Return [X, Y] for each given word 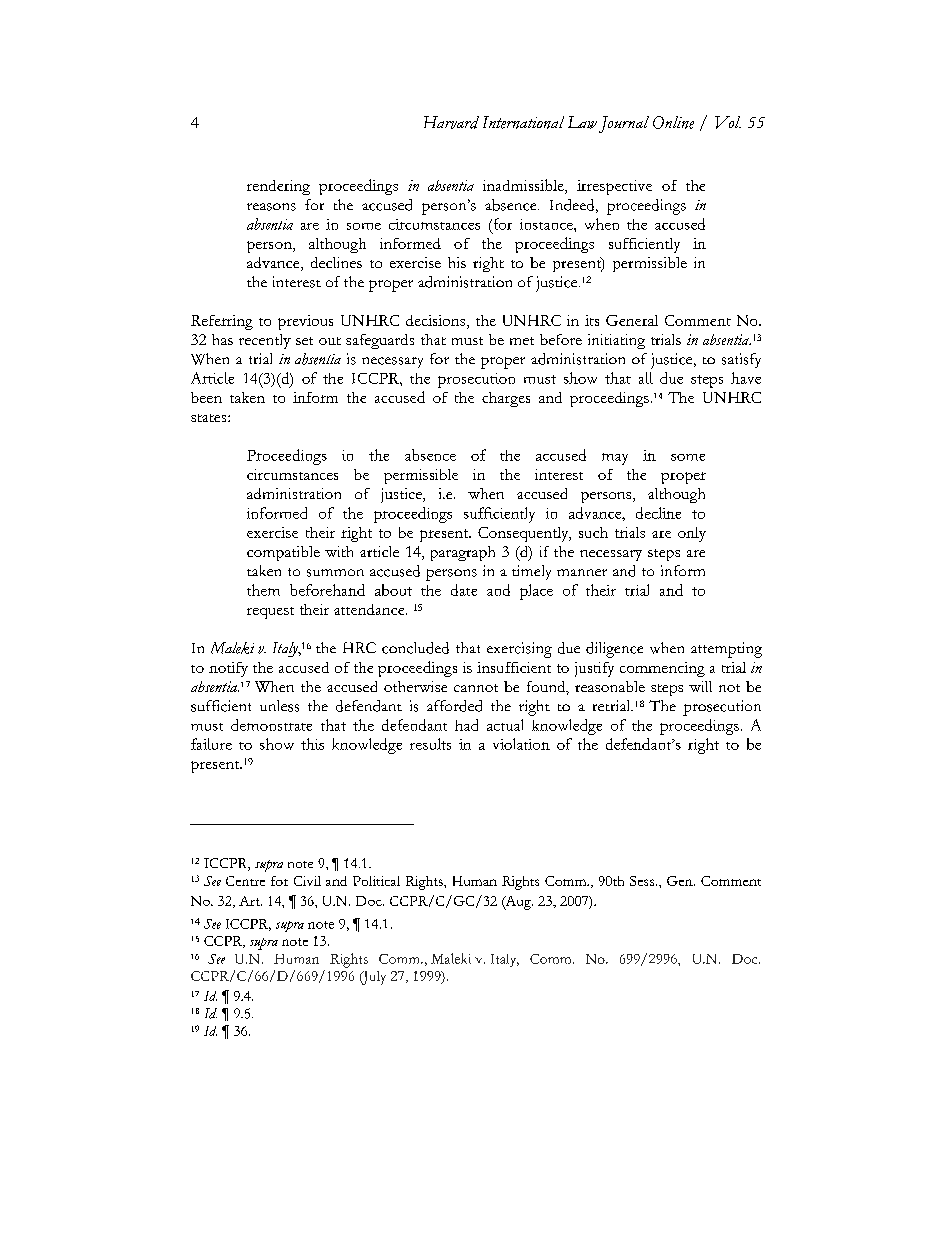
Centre [245, 881]
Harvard [451, 122]
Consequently [524, 534]
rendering [278, 187]
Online [673, 122]
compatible [283, 553]
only [692, 534]
